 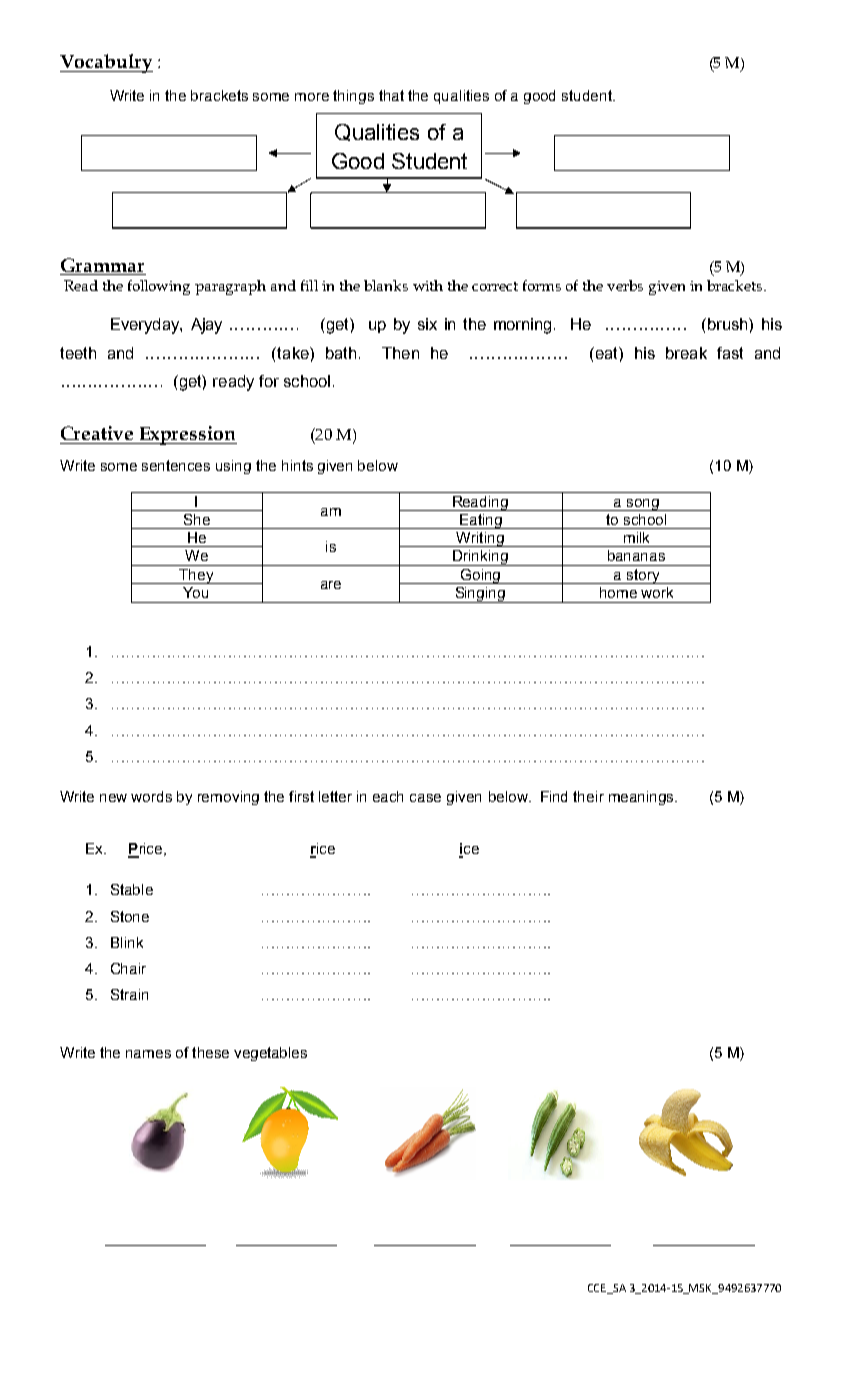 I want to click on names, so click(x=148, y=1054).
